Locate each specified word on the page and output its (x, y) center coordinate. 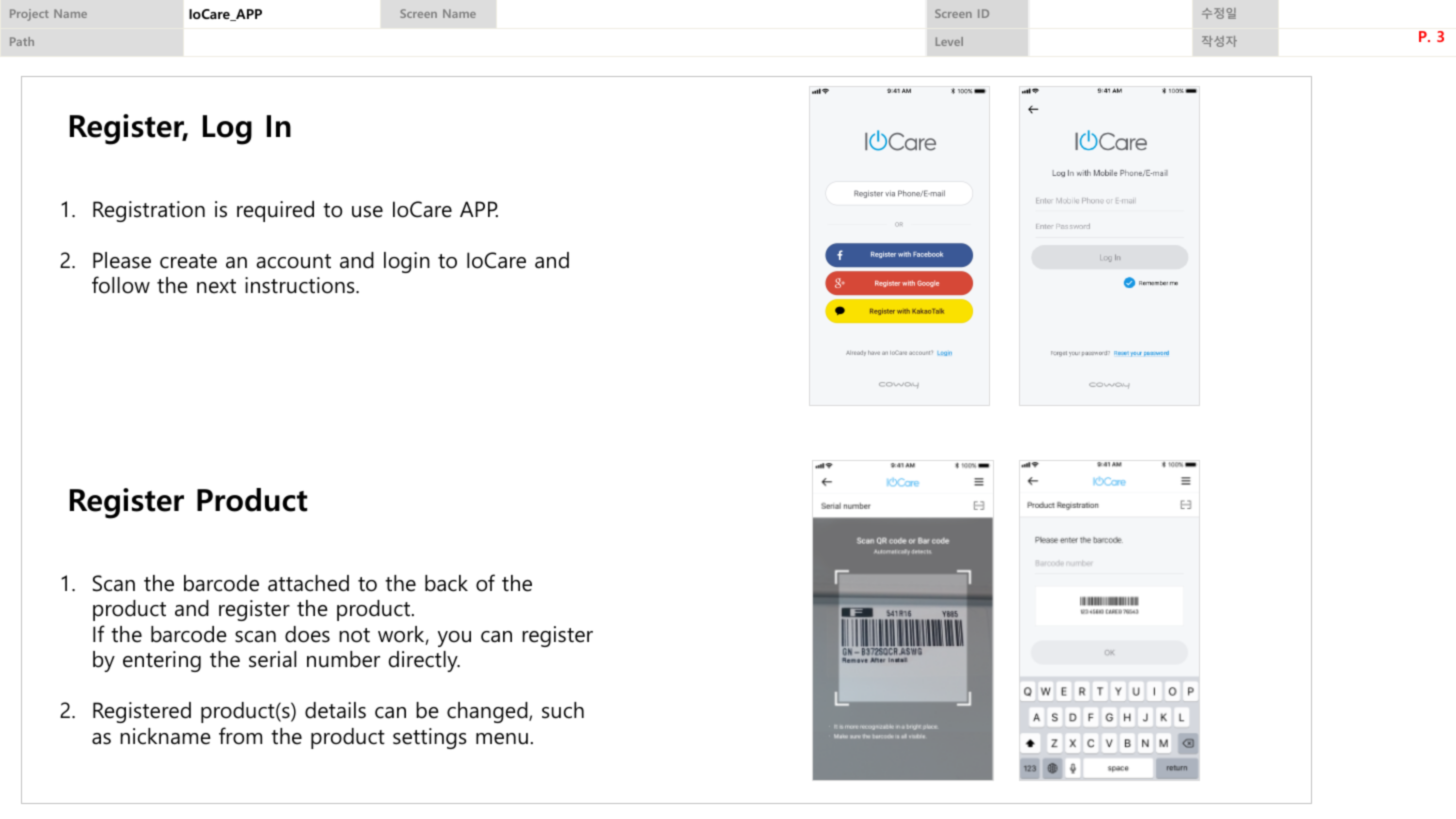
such (563, 710)
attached (308, 583)
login (407, 262)
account (293, 261)
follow (121, 285)
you (454, 639)
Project (29, 15)
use (367, 212)
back (446, 583)
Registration (149, 211)
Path (22, 41)
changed (488, 712)
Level (949, 41)
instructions (301, 285)
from (240, 736)
